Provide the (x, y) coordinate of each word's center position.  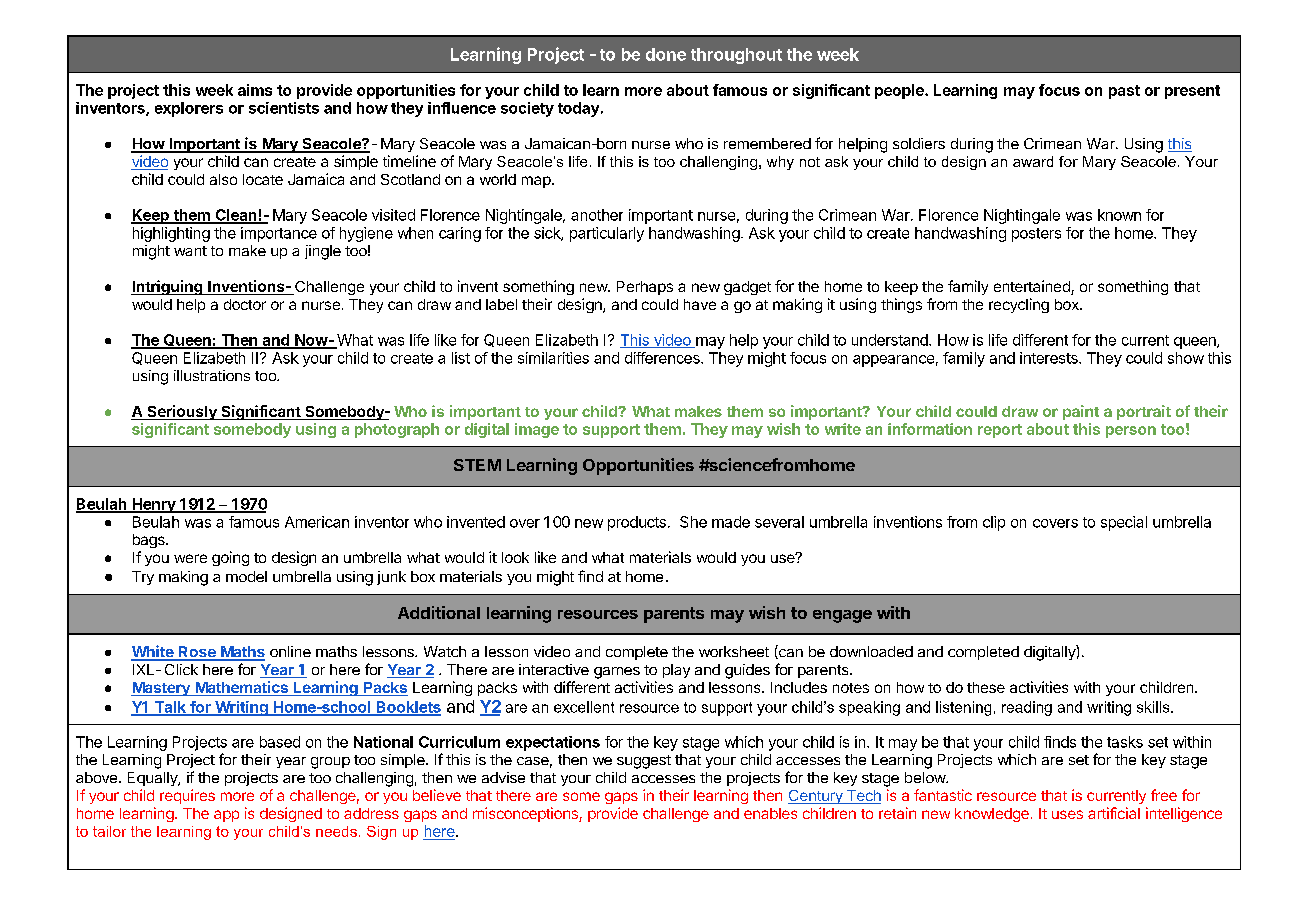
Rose (197, 653)
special (1124, 523)
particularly (607, 234)
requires (187, 796)
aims (255, 90)
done (666, 54)
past (1124, 92)
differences (663, 358)
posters (1036, 235)
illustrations (212, 375)
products (637, 523)
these (986, 687)
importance (279, 234)
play (676, 671)
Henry (154, 505)
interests (1050, 358)
